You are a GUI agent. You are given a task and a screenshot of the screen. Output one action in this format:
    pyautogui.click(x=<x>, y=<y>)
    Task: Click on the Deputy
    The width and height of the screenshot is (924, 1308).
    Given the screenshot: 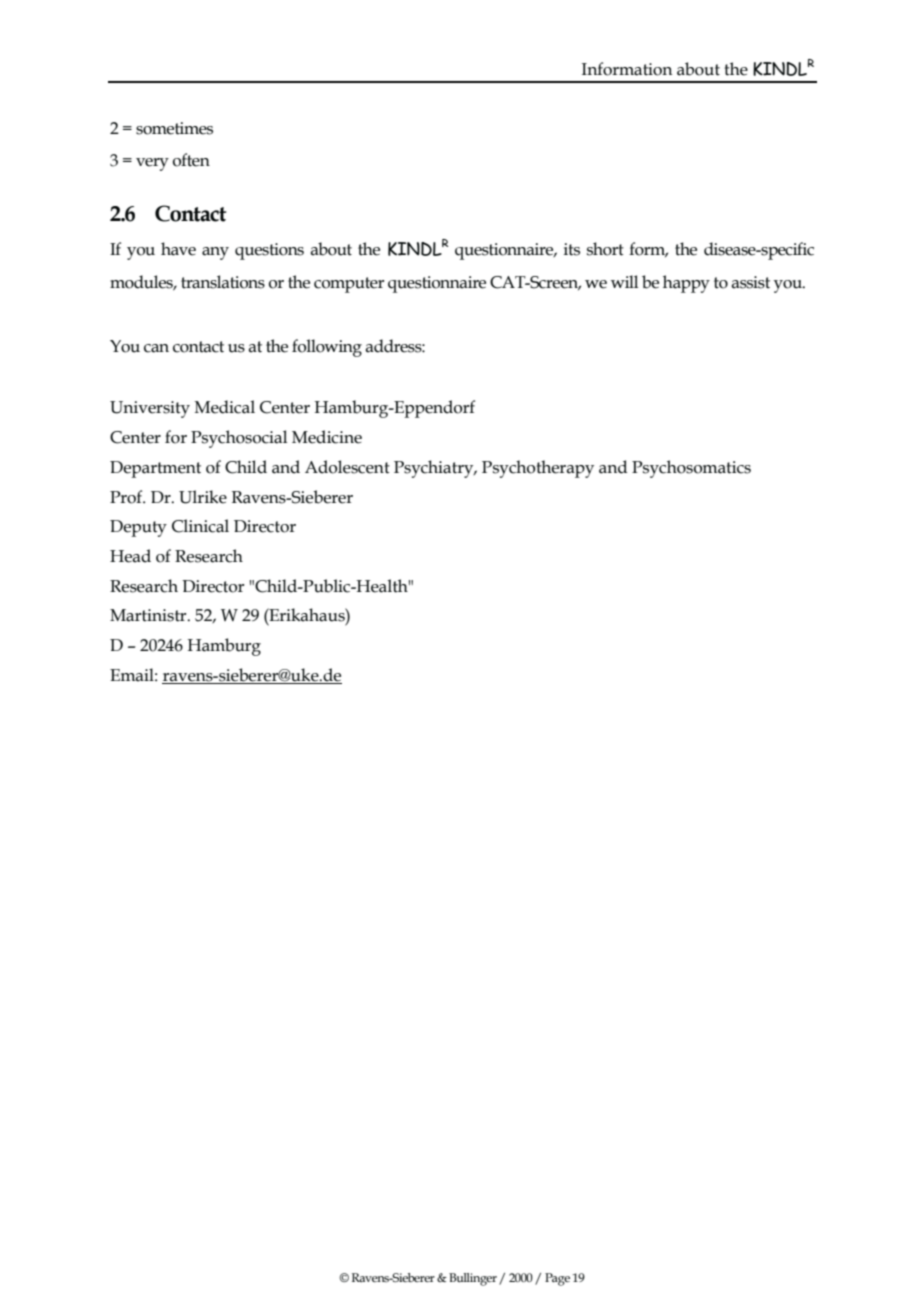 What is the action you would take?
    pyautogui.click(x=138, y=528)
